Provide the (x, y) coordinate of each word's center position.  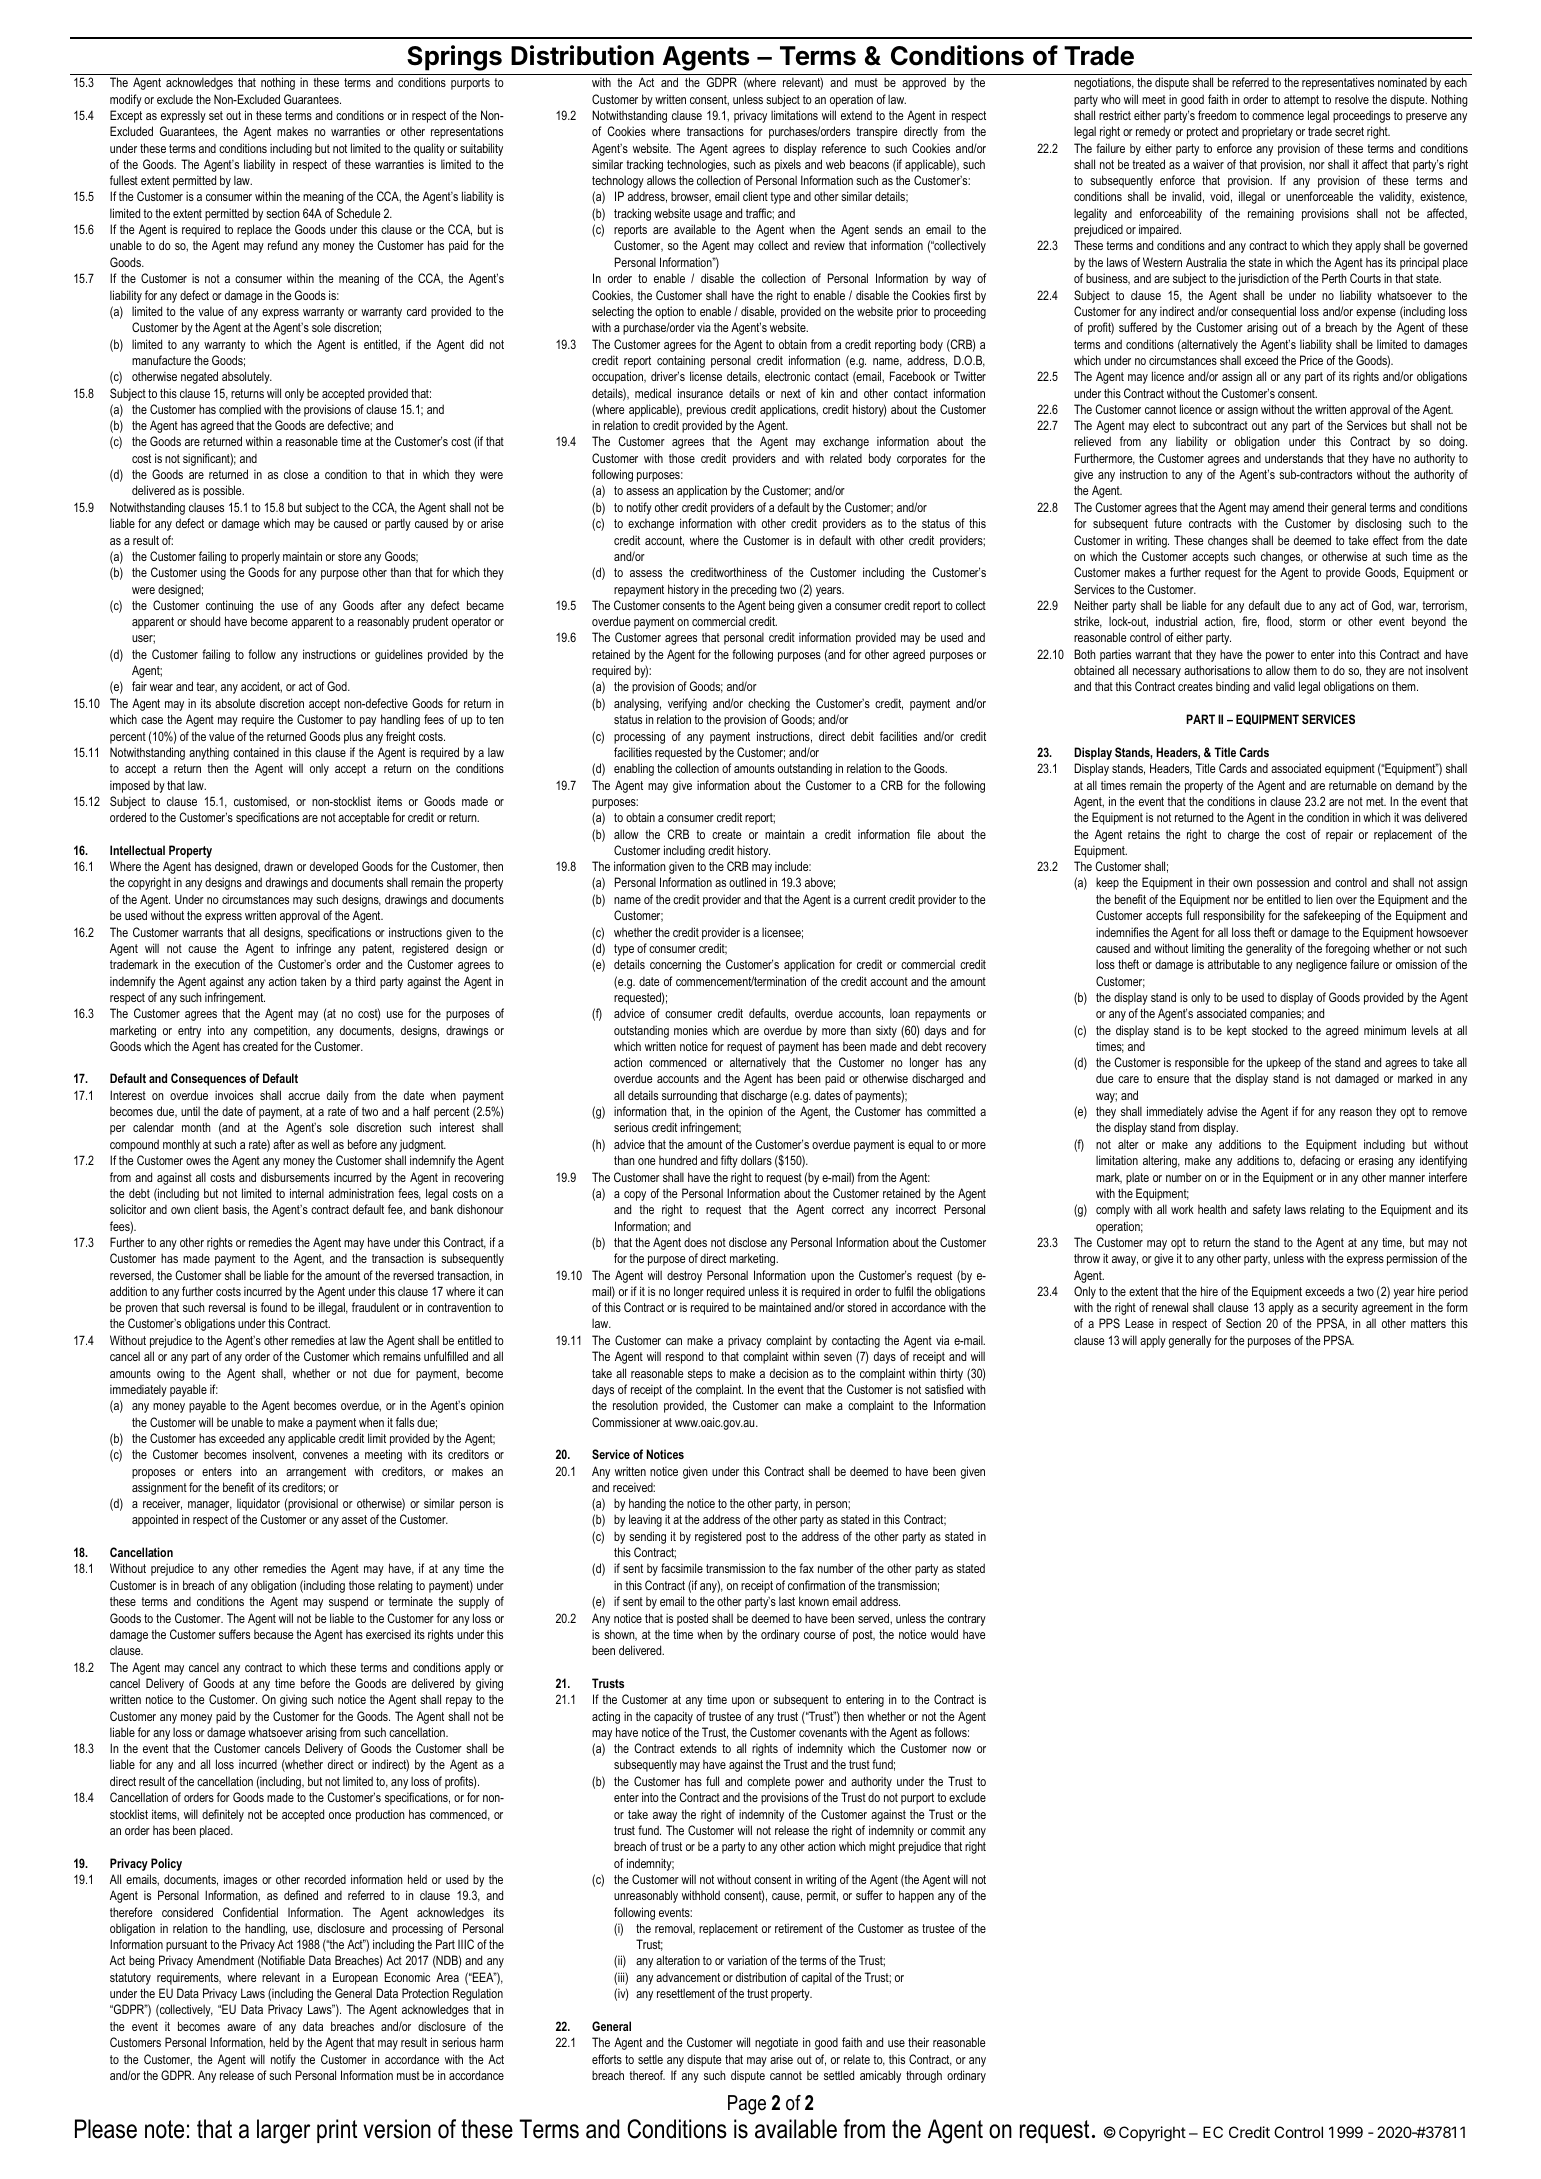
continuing (229, 606)
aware (241, 2027)
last (787, 1601)
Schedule (358, 213)
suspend (348, 1602)
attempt (1301, 101)
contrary (967, 1620)
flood (1278, 622)
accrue (304, 1096)
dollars (756, 1160)
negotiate (776, 2043)
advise (1222, 1111)
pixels (788, 165)
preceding (754, 590)
